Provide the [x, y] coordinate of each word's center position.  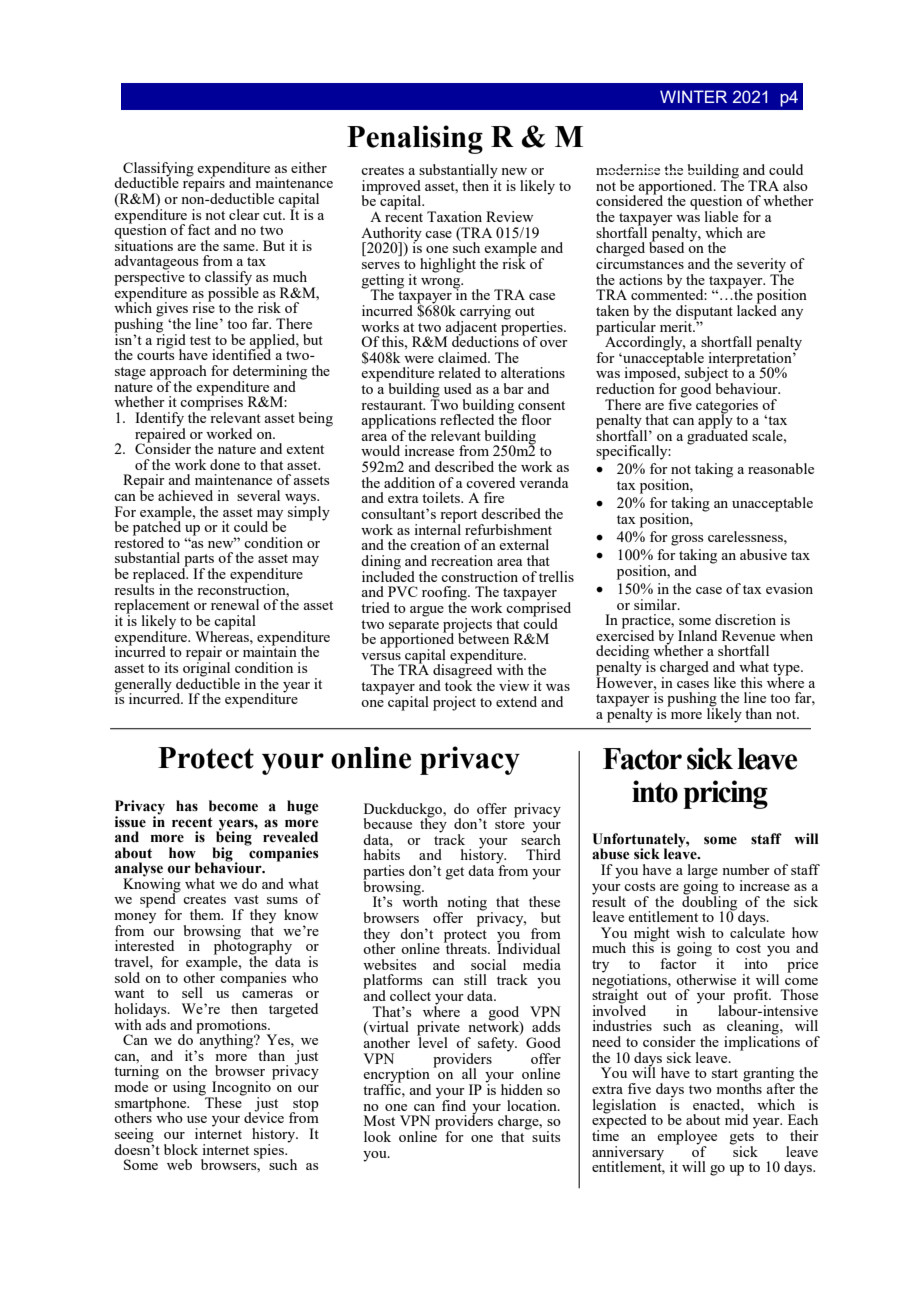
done [225, 464]
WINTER [693, 96]
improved [391, 188]
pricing [725, 794]
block [181, 1149]
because [388, 823]
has [187, 806]
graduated [717, 436]
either [309, 167]
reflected [467, 419]
